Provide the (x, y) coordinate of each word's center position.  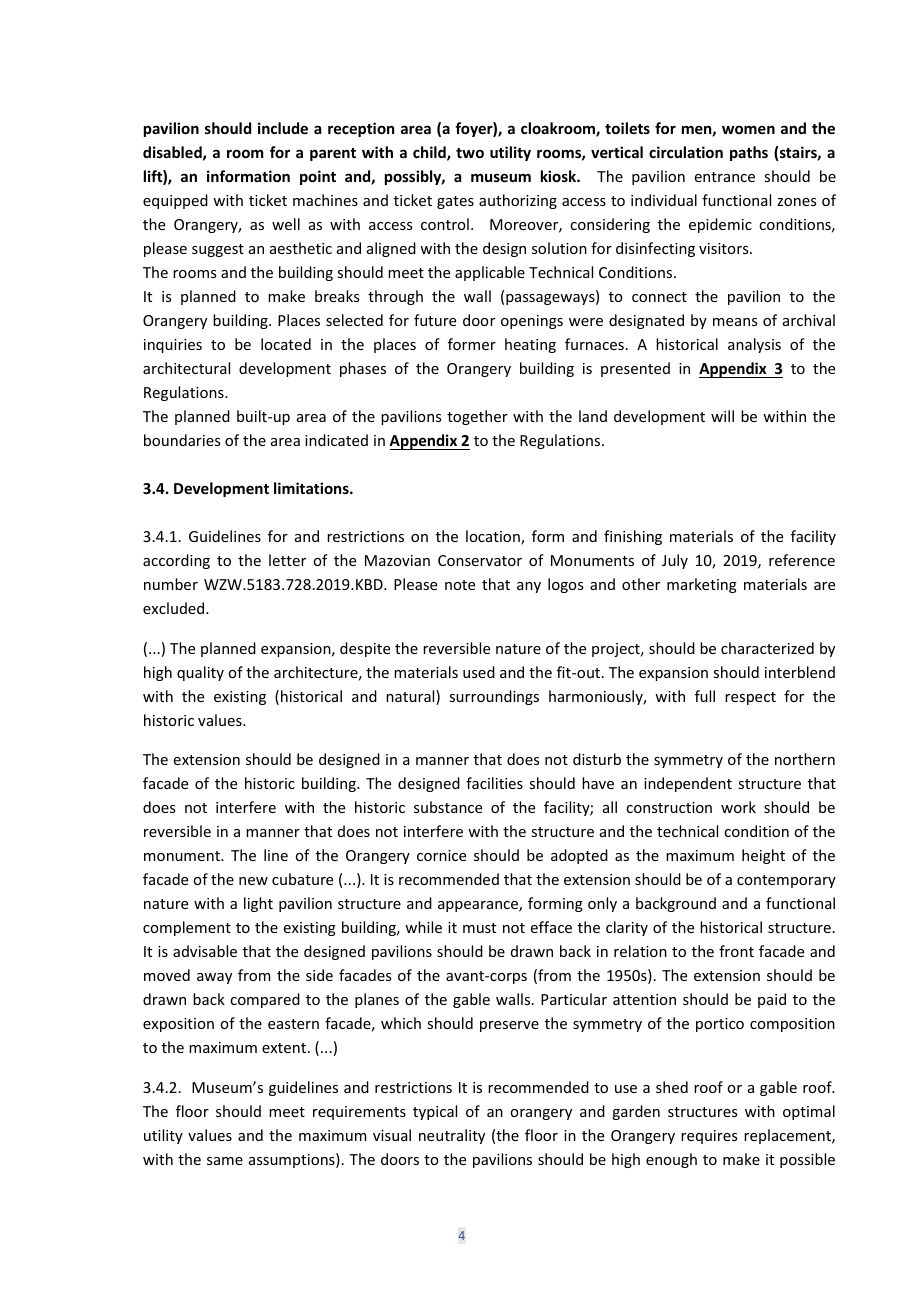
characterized (767, 648)
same (225, 1161)
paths (749, 153)
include (283, 128)
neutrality (452, 1136)
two (470, 153)
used (479, 672)
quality (200, 673)
